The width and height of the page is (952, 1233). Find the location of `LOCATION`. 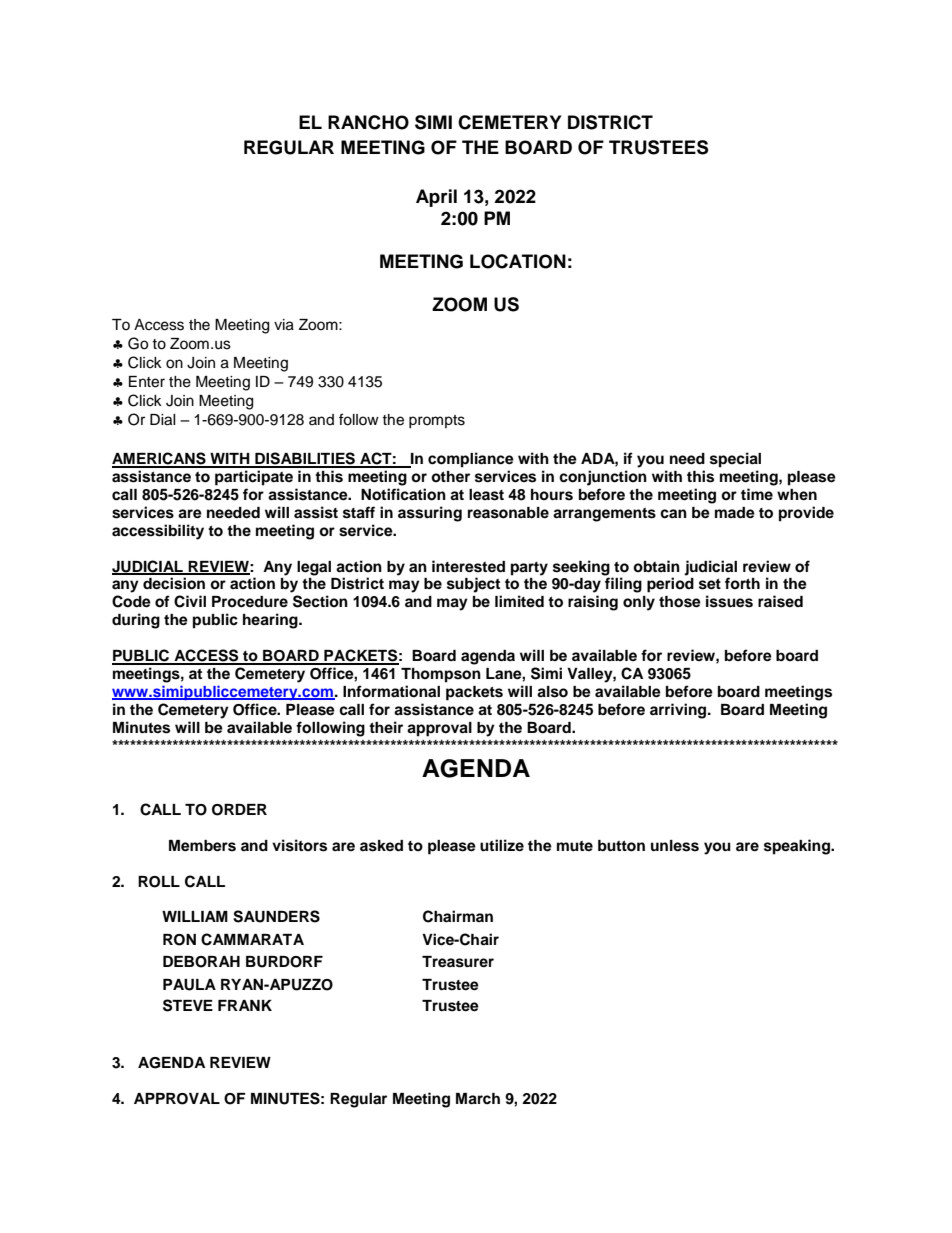

LOCATION is located at coordinates (518, 261).
